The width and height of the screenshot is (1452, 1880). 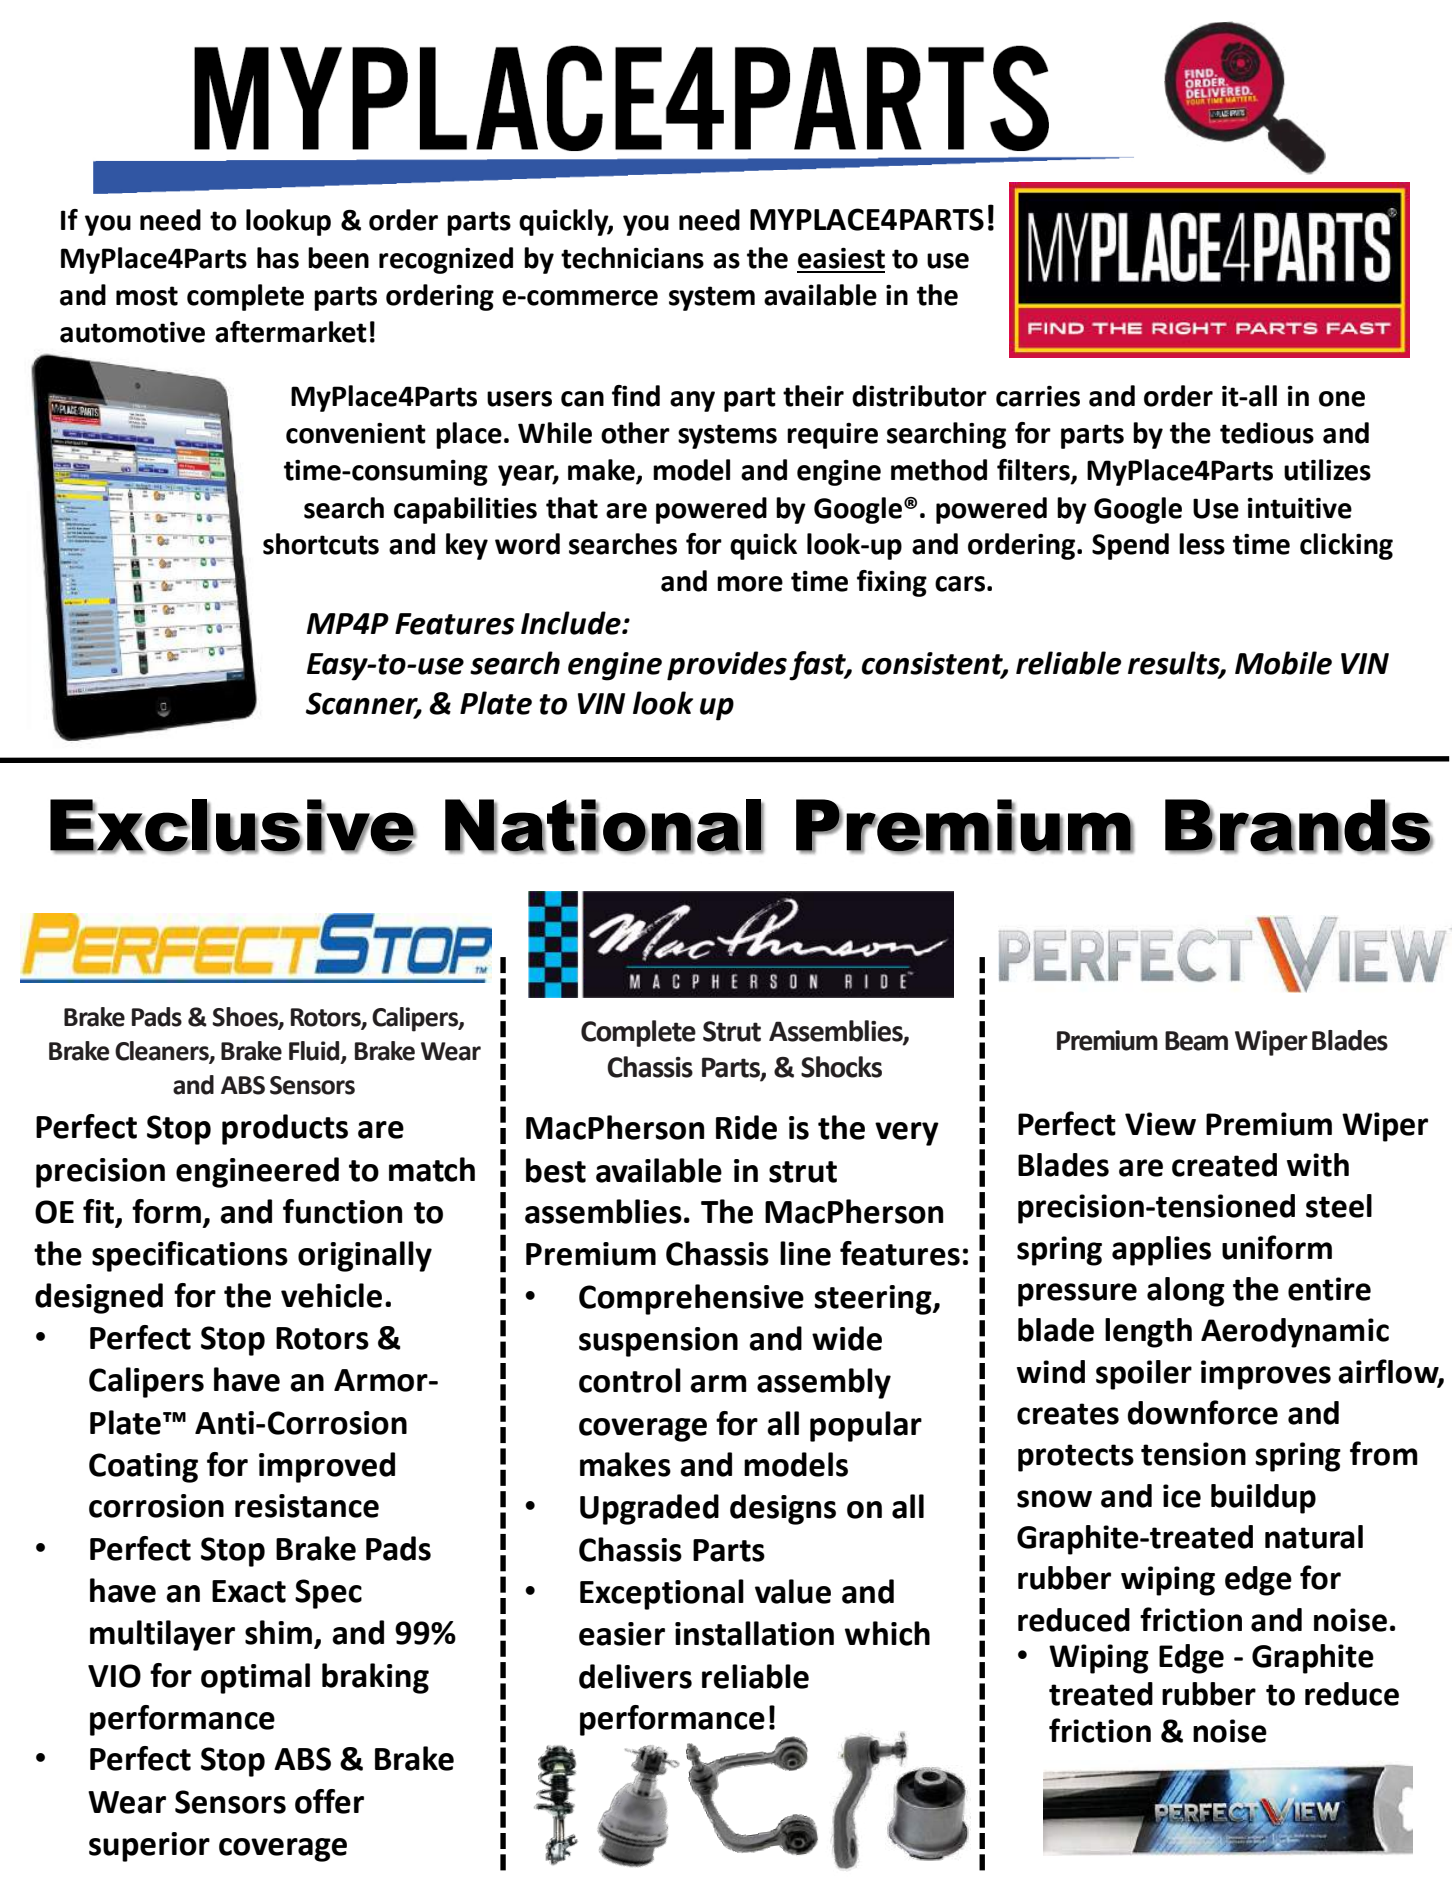 What do you see at coordinates (1186, 1292) in the screenshot?
I see `along` at bounding box center [1186, 1292].
